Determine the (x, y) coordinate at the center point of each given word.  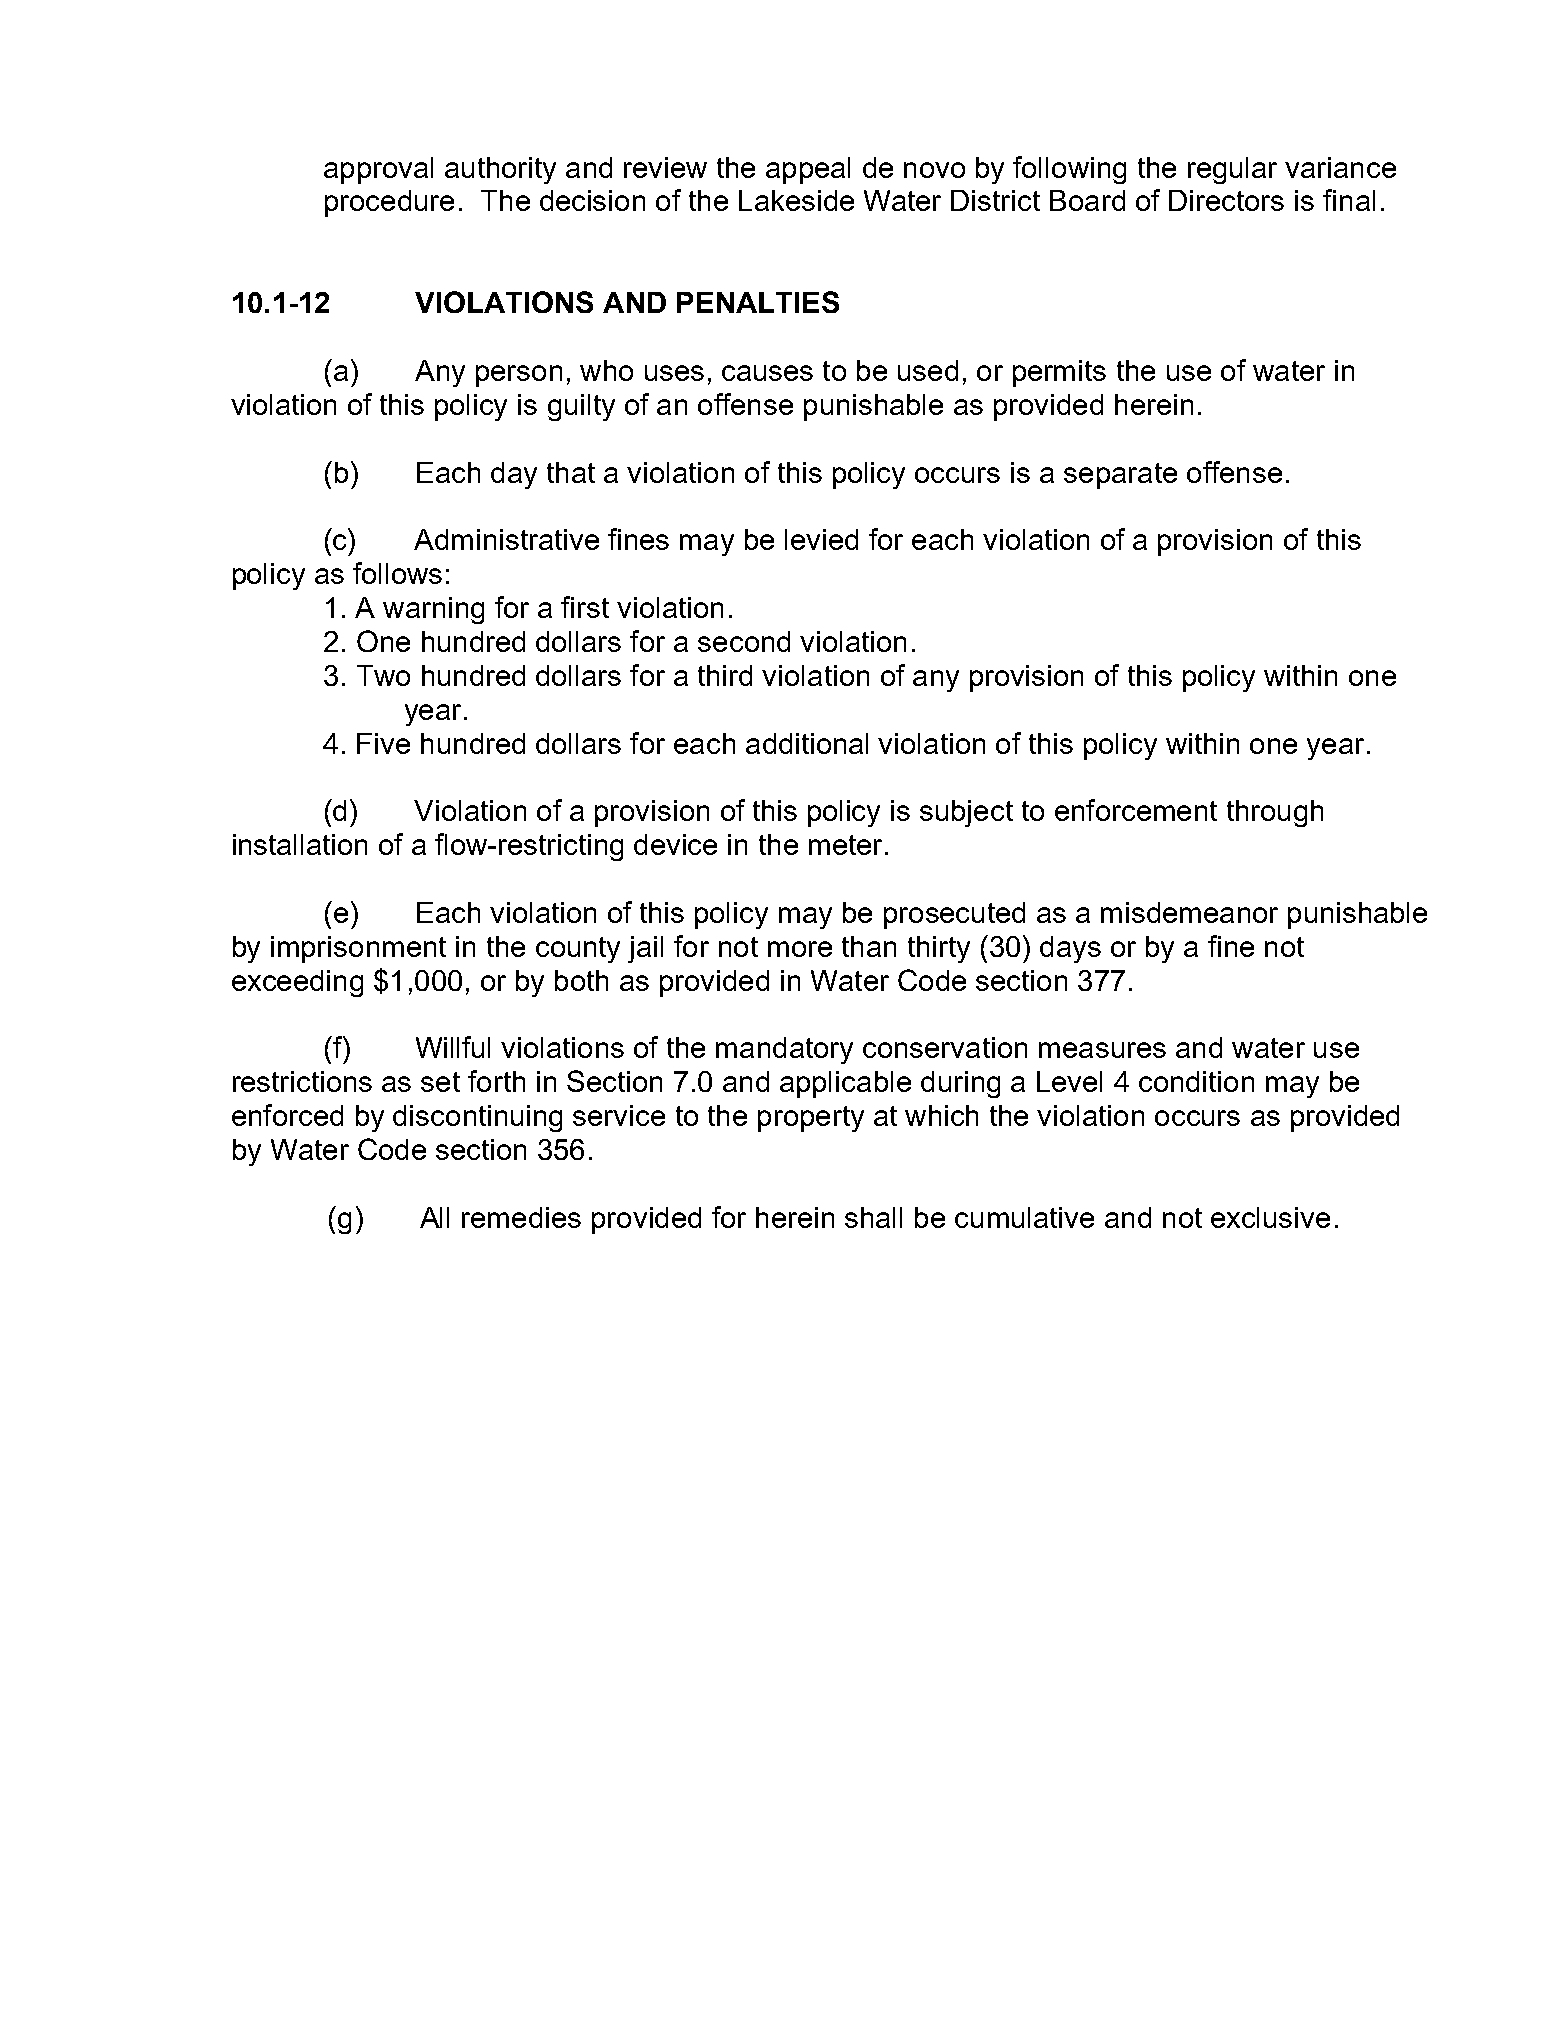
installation (300, 844)
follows (397, 573)
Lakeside (796, 200)
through (1275, 813)
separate (1120, 476)
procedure (389, 203)
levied (821, 539)
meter (845, 845)
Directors (1226, 200)
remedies (521, 1217)
